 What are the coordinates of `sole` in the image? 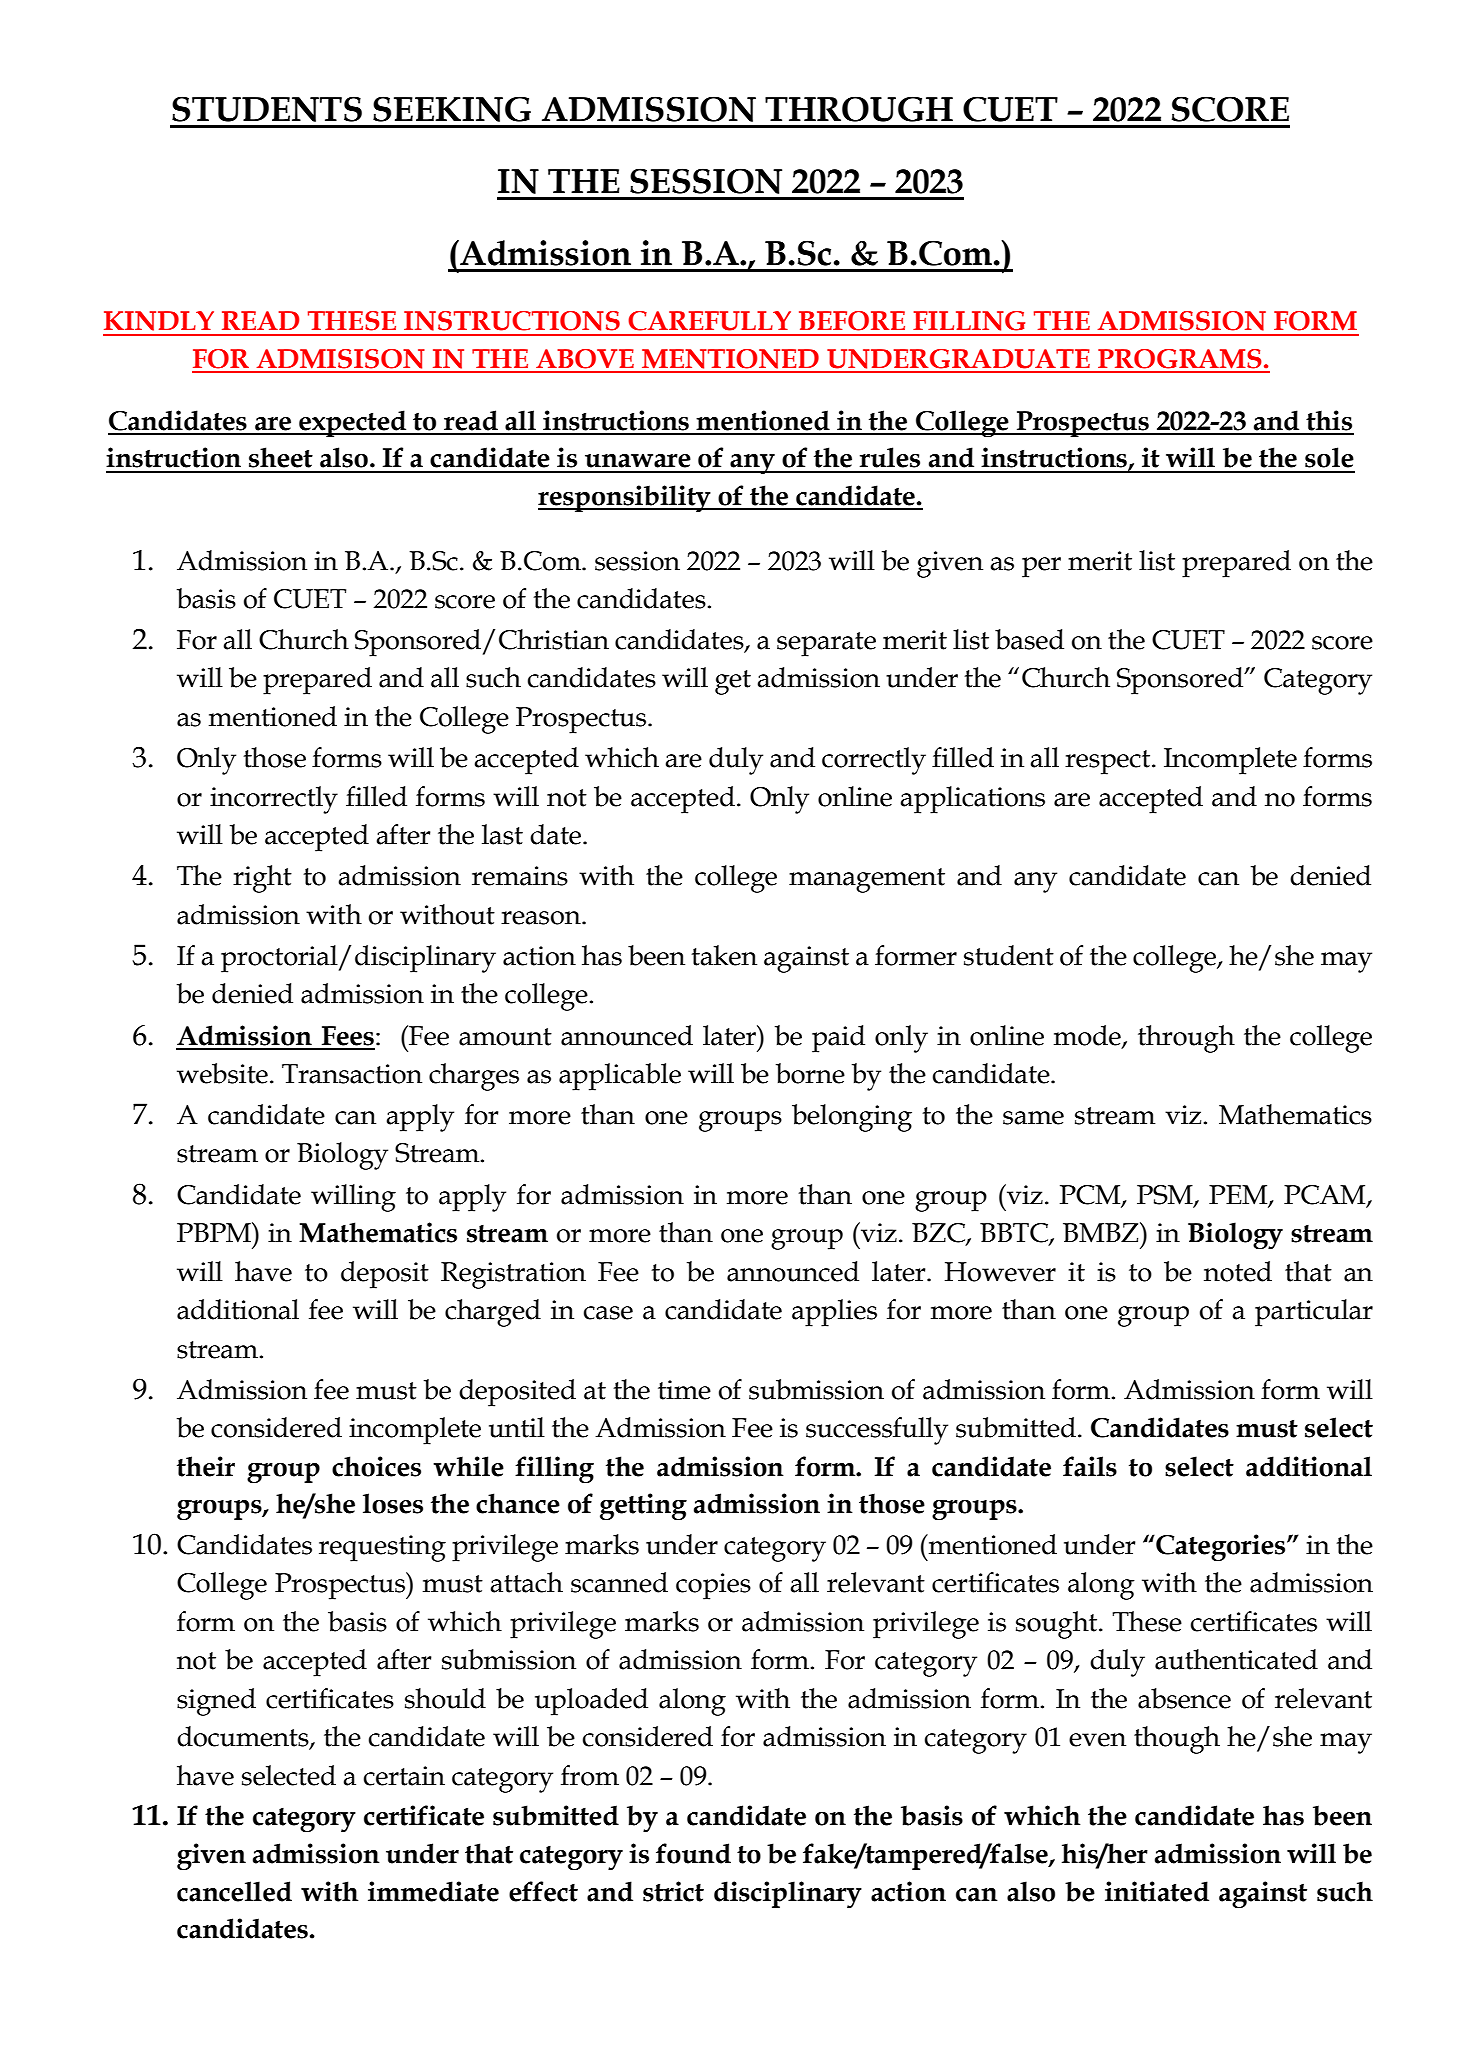 It's located at (1329, 457).
